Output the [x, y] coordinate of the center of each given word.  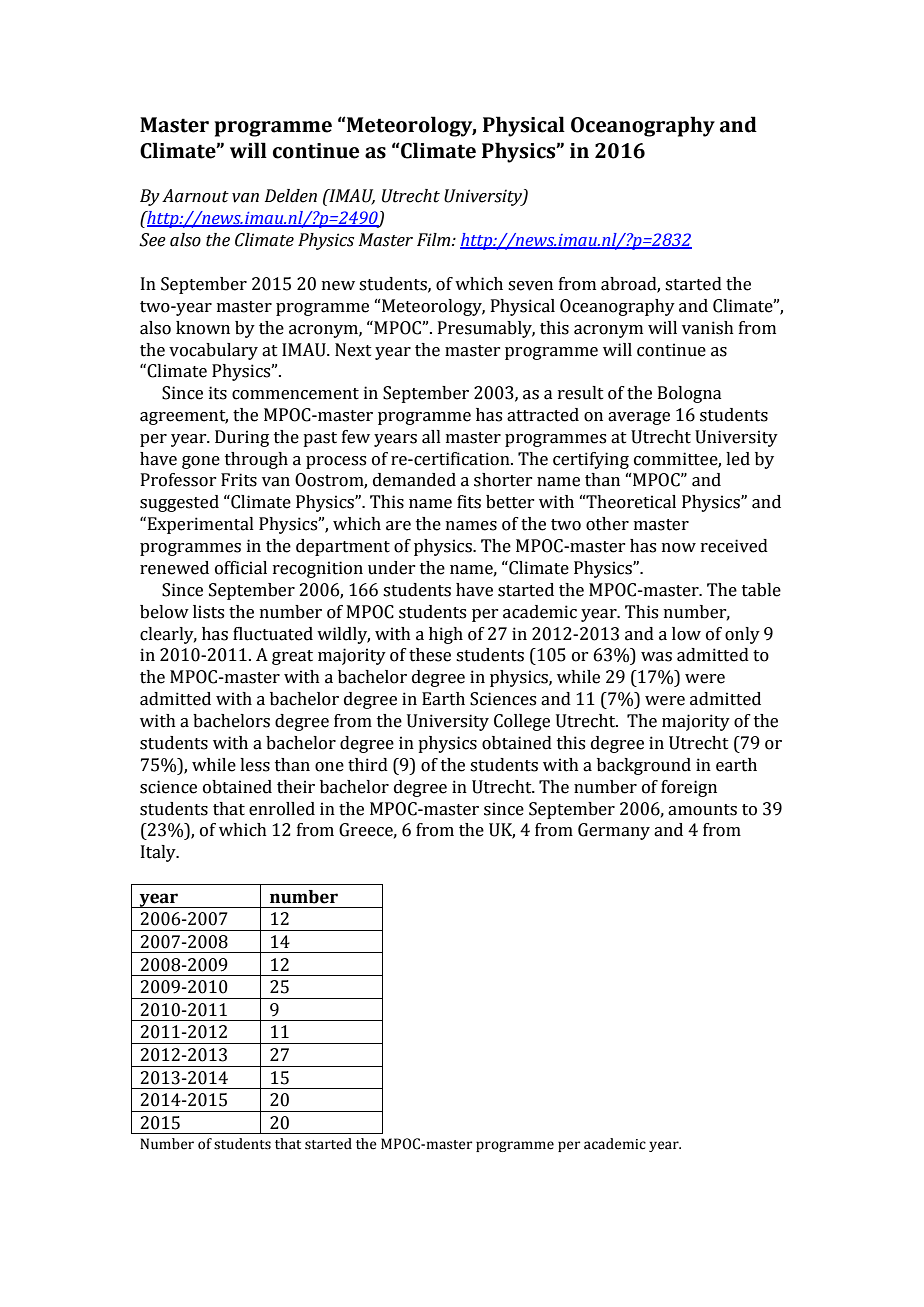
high [446, 635]
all [431, 437]
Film [435, 239]
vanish [708, 328]
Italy [159, 853]
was [656, 657]
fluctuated [273, 634]
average [639, 418]
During [242, 438]
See [152, 240]
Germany [614, 831]
